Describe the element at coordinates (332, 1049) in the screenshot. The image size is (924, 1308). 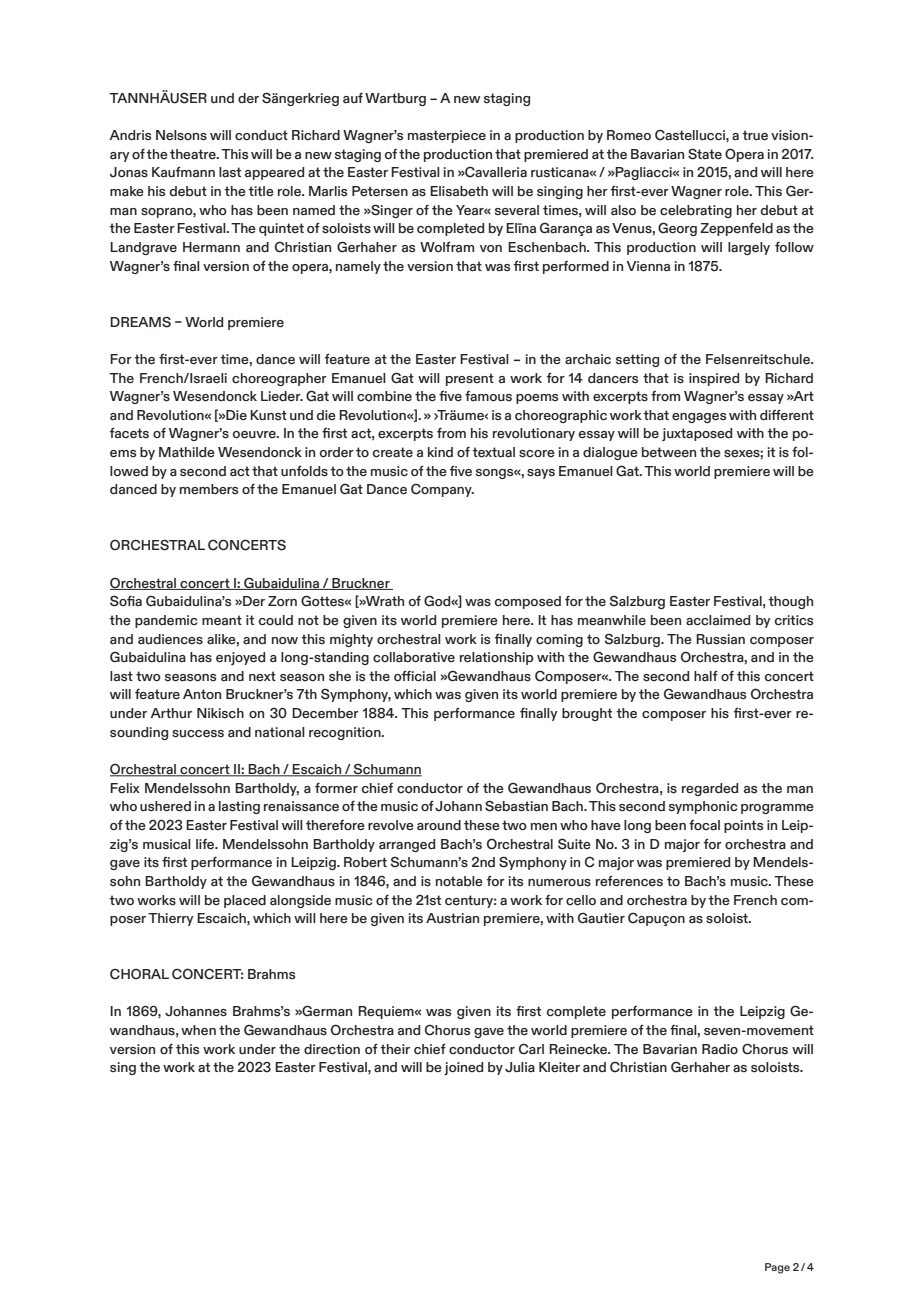
I see `direction` at that location.
